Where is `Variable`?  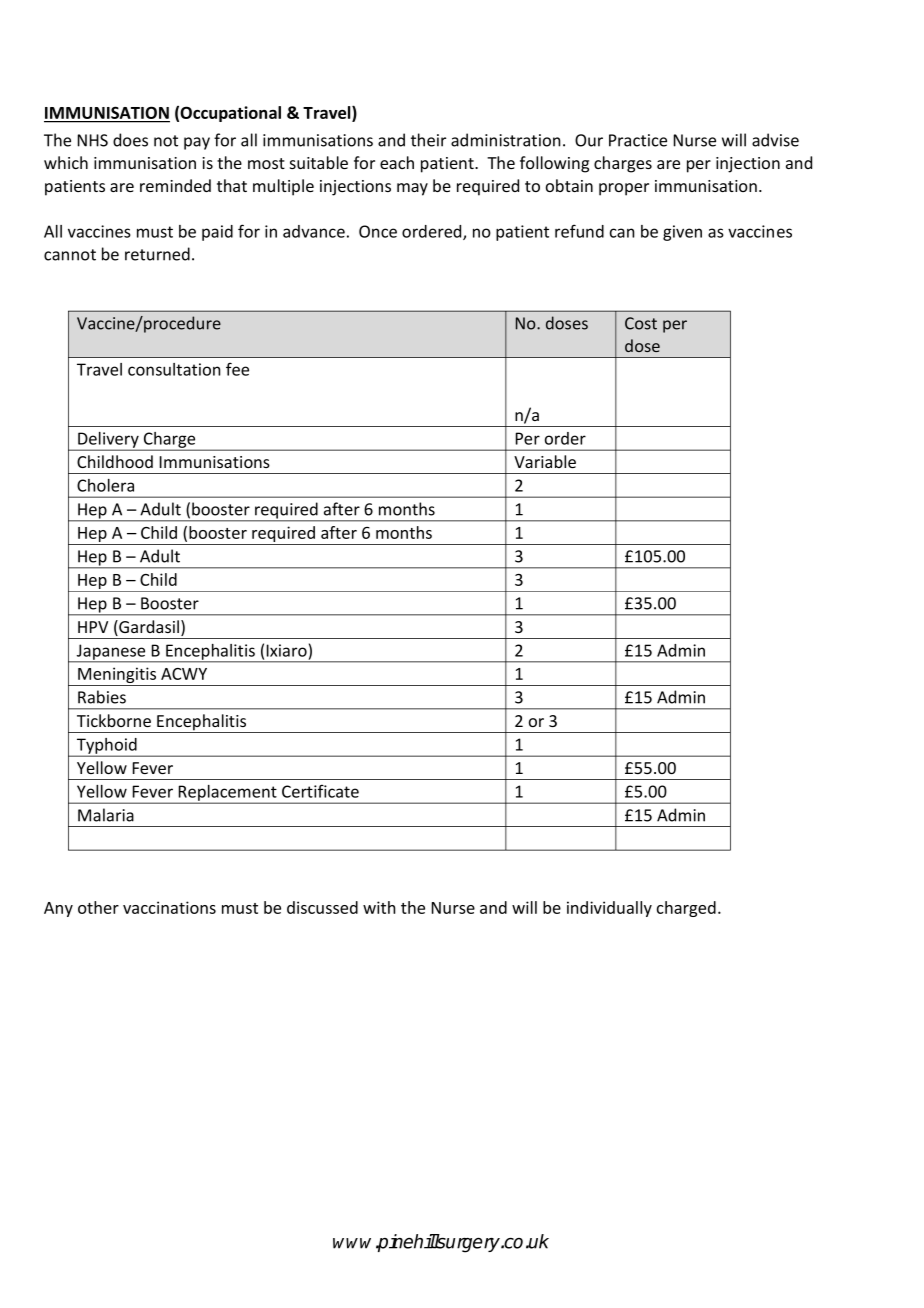 Variable is located at coordinates (545, 461).
